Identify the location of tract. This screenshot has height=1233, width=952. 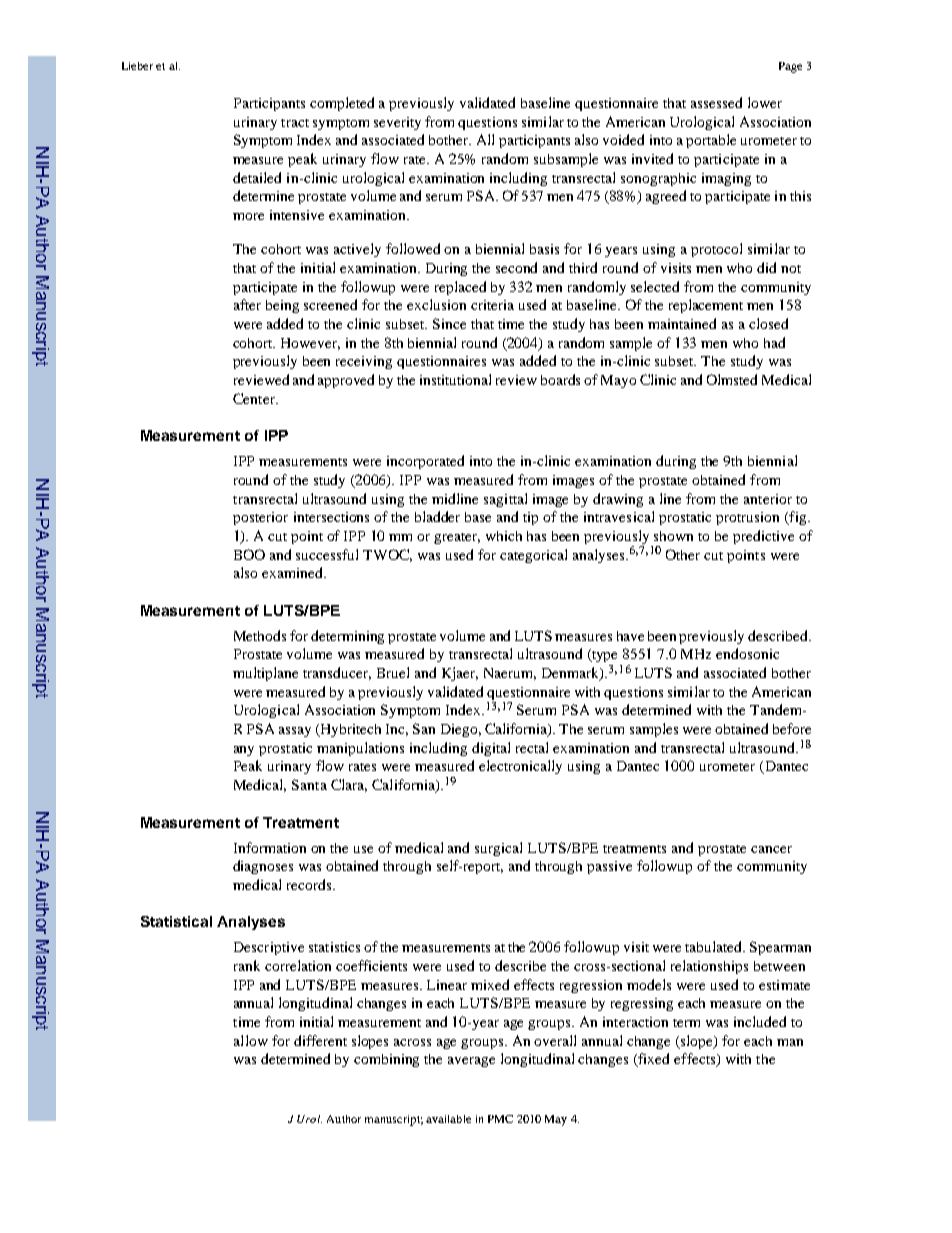
(295, 123).
